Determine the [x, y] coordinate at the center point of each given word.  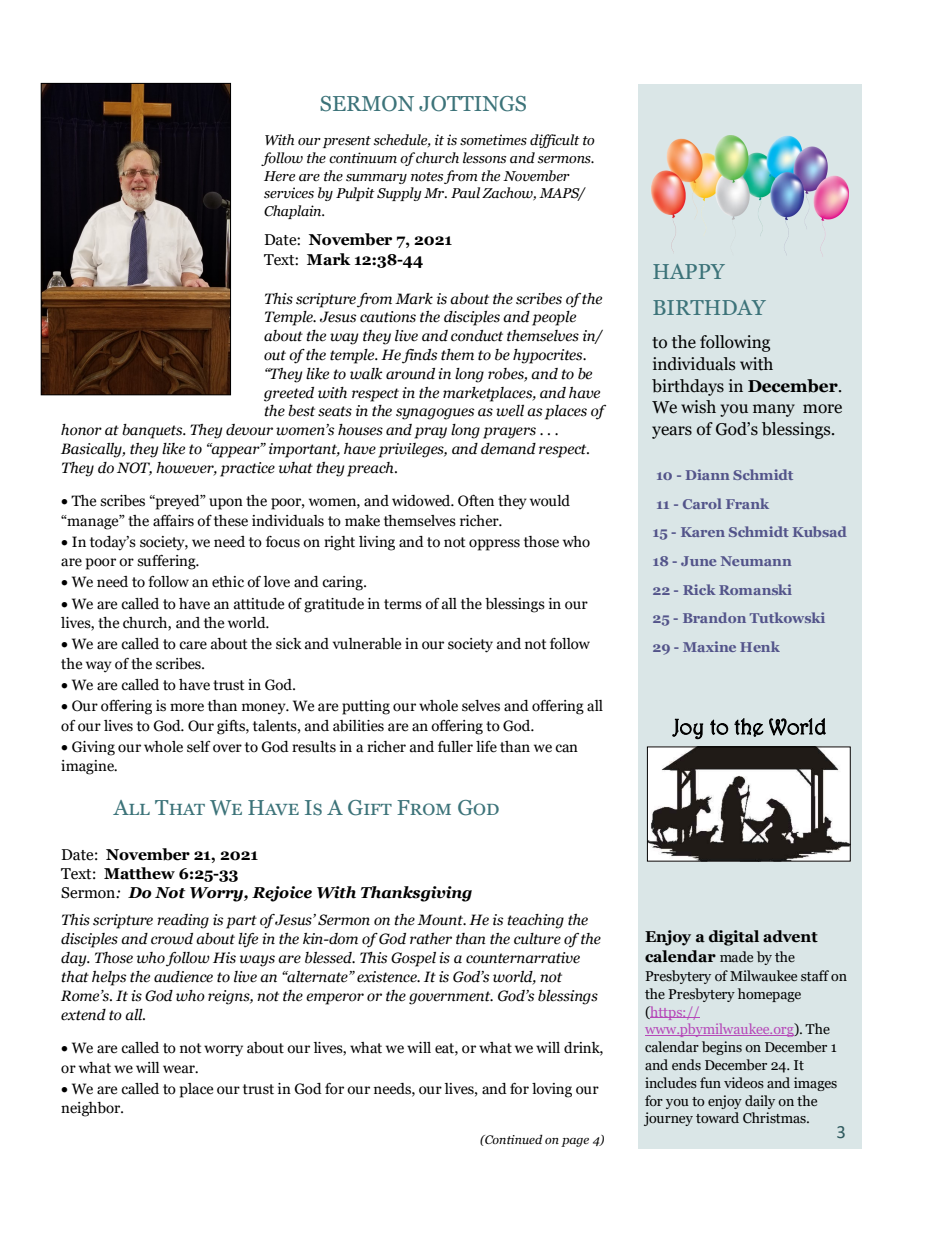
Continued [513, 1139]
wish [698, 407]
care [193, 645]
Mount [441, 920]
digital [734, 938]
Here [279, 176]
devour [249, 430]
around [410, 374]
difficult [555, 141]
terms [403, 604]
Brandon [714, 617]
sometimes [493, 140]
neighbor [92, 1109]
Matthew [139, 873]
